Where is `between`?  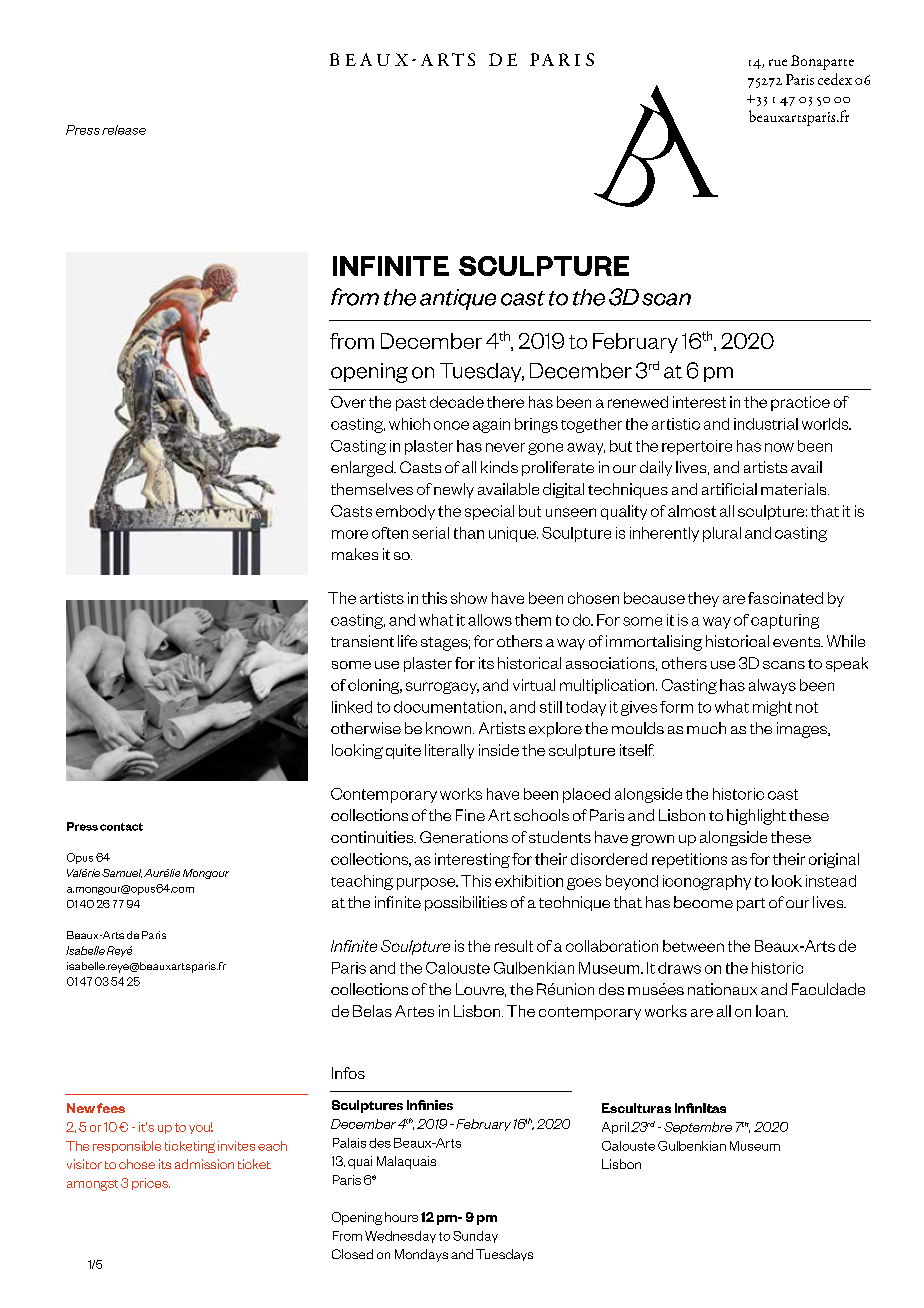 between is located at coordinates (693, 946).
